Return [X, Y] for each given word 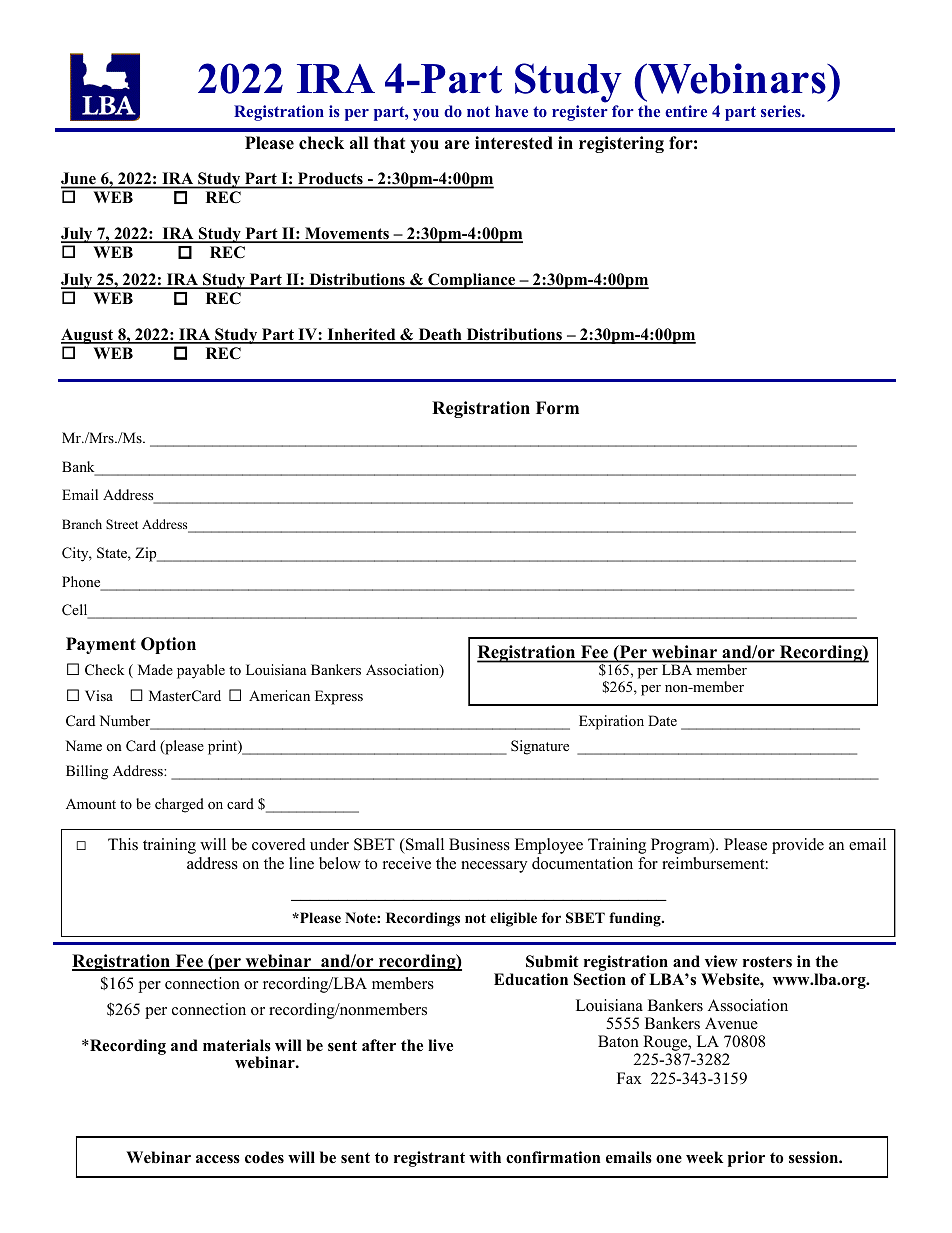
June [79, 180]
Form [557, 408]
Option [168, 645]
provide [798, 846]
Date [662, 720]
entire [686, 111]
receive [407, 863]
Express [339, 697]
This [123, 844]
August [88, 336]
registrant [429, 1159]
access [218, 1159]
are [457, 145]
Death [440, 335]
